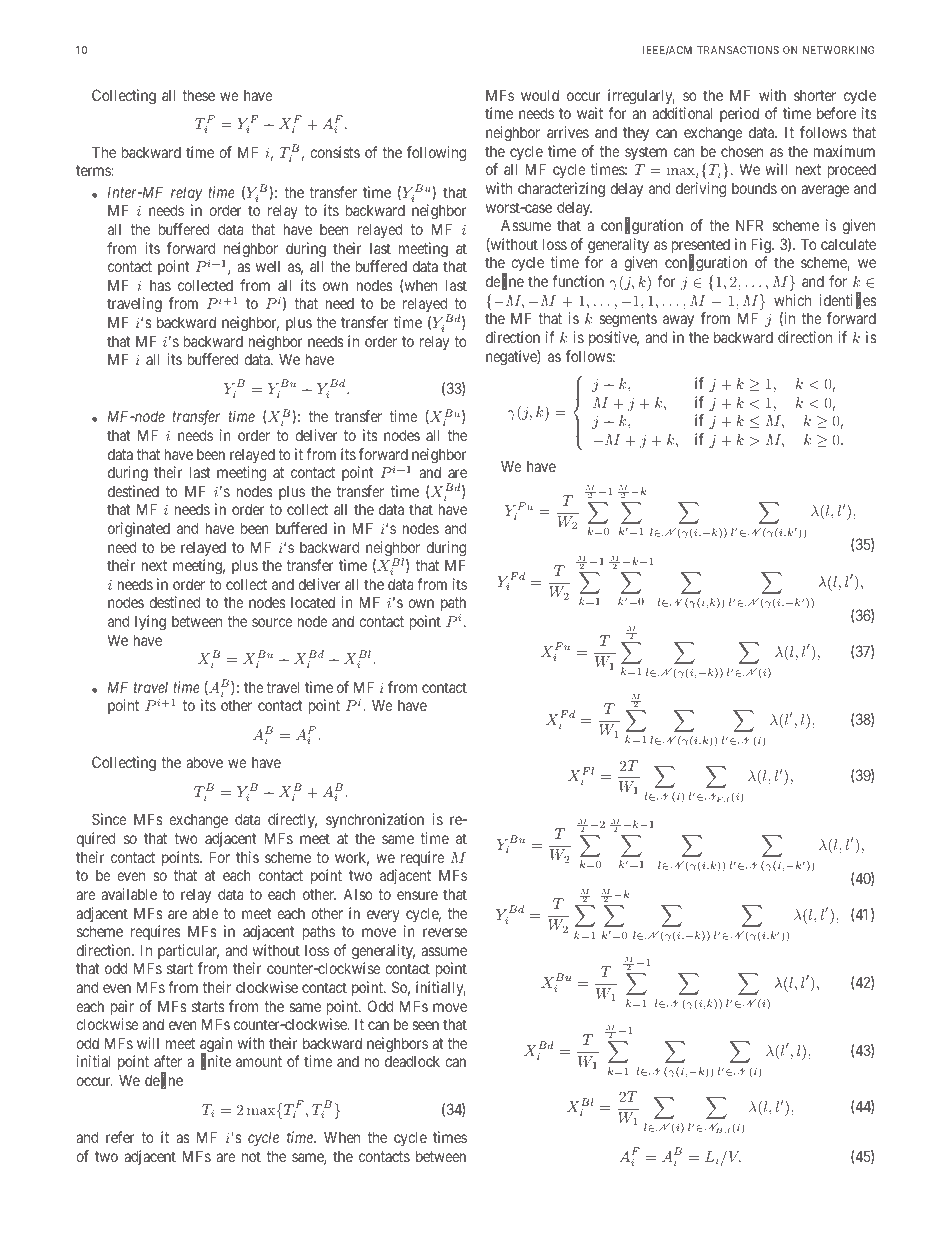 This screenshot has width=952, height=1233. I want to click on period, so click(739, 114).
